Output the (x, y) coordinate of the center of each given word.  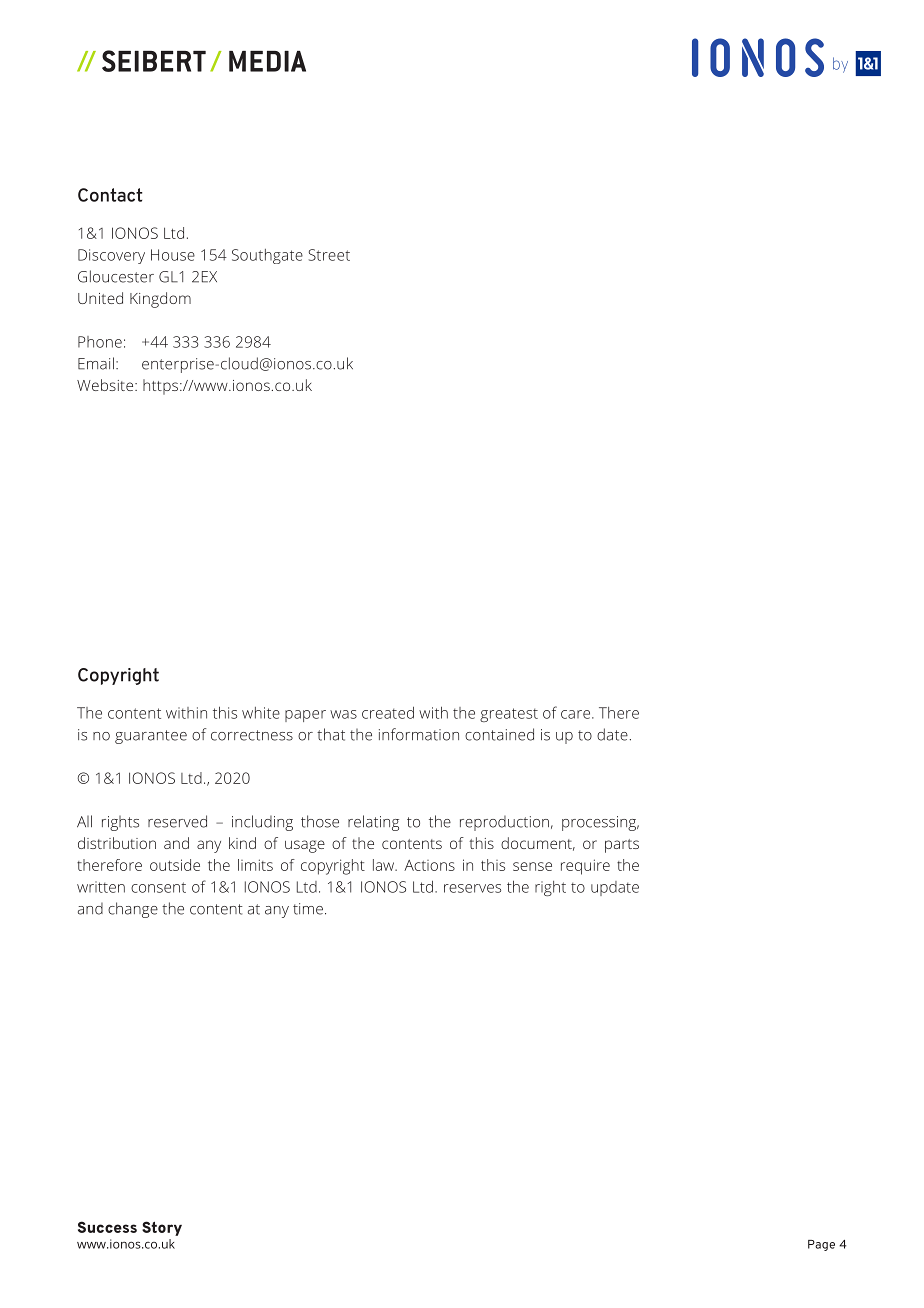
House (173, 255)
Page (821, 1245)
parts (622, 846)
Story (162, 1228)
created (388, 713)
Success (107, 1227)
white (261, 713)
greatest (509, 715)
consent (158, 887)
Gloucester (116, 276)
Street (329, 255)
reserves (472, 888)
